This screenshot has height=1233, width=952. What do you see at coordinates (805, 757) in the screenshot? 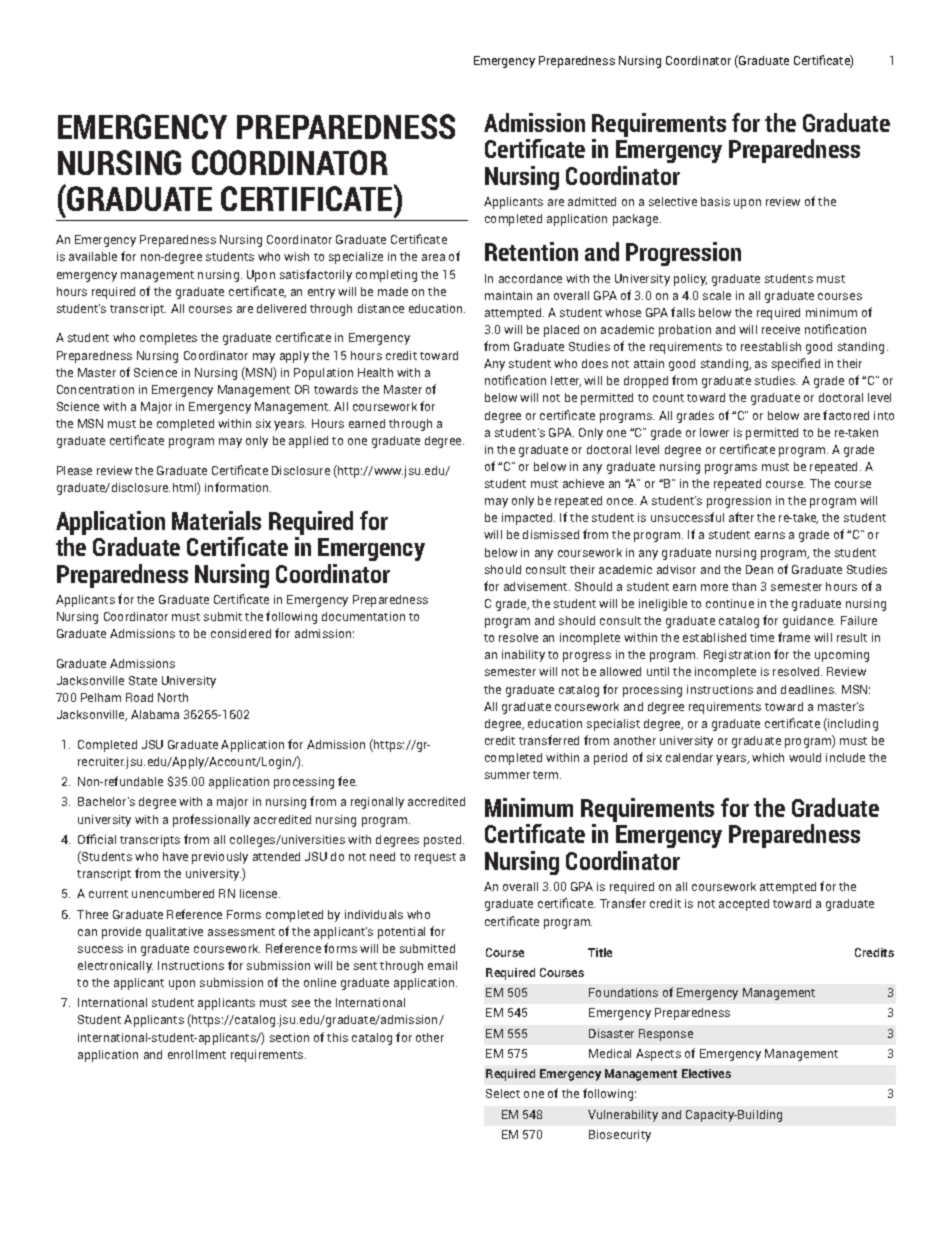
I see `would` at bounding box center [805, 757].
